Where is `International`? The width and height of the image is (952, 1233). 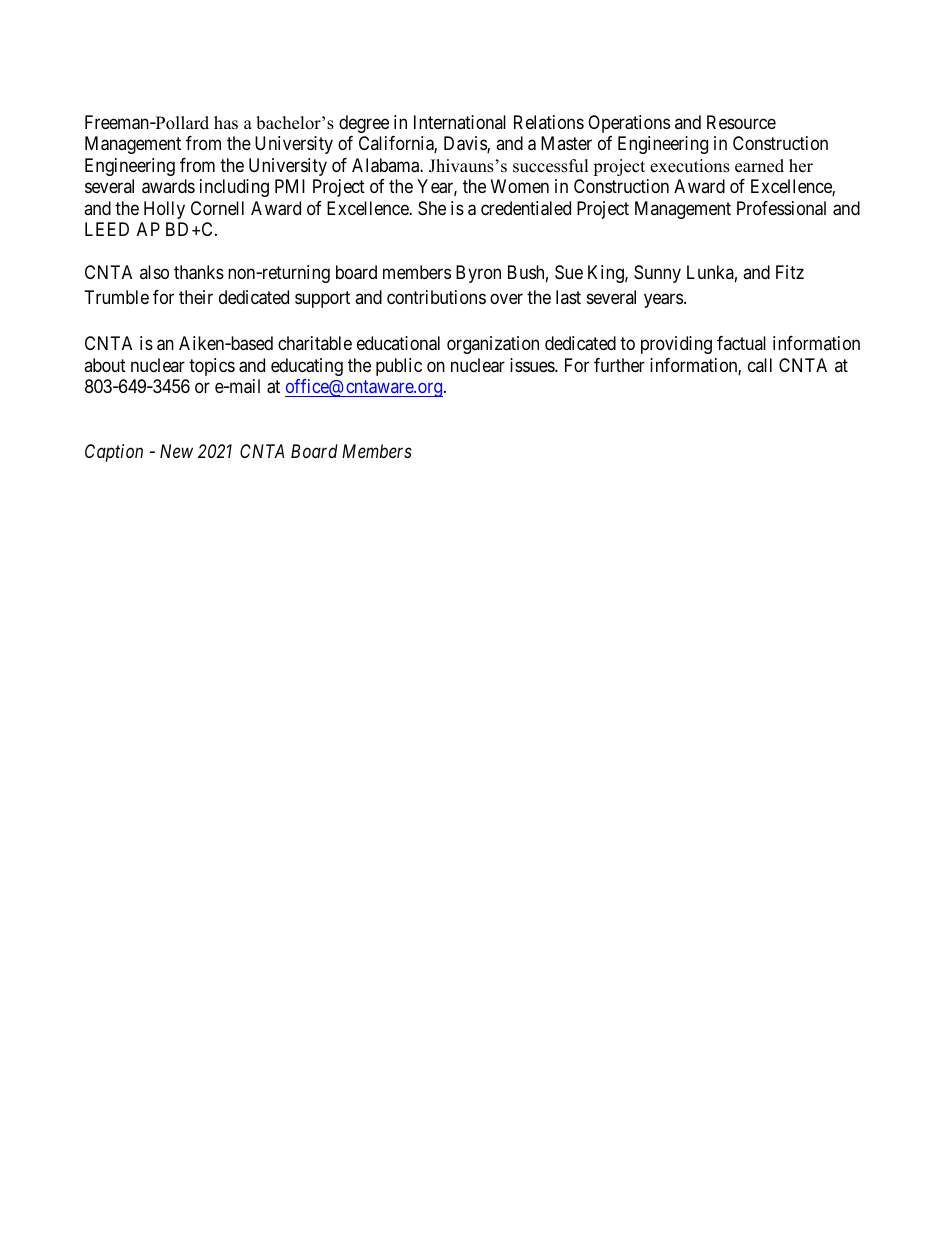
International is located at coordinates (460, 122).
